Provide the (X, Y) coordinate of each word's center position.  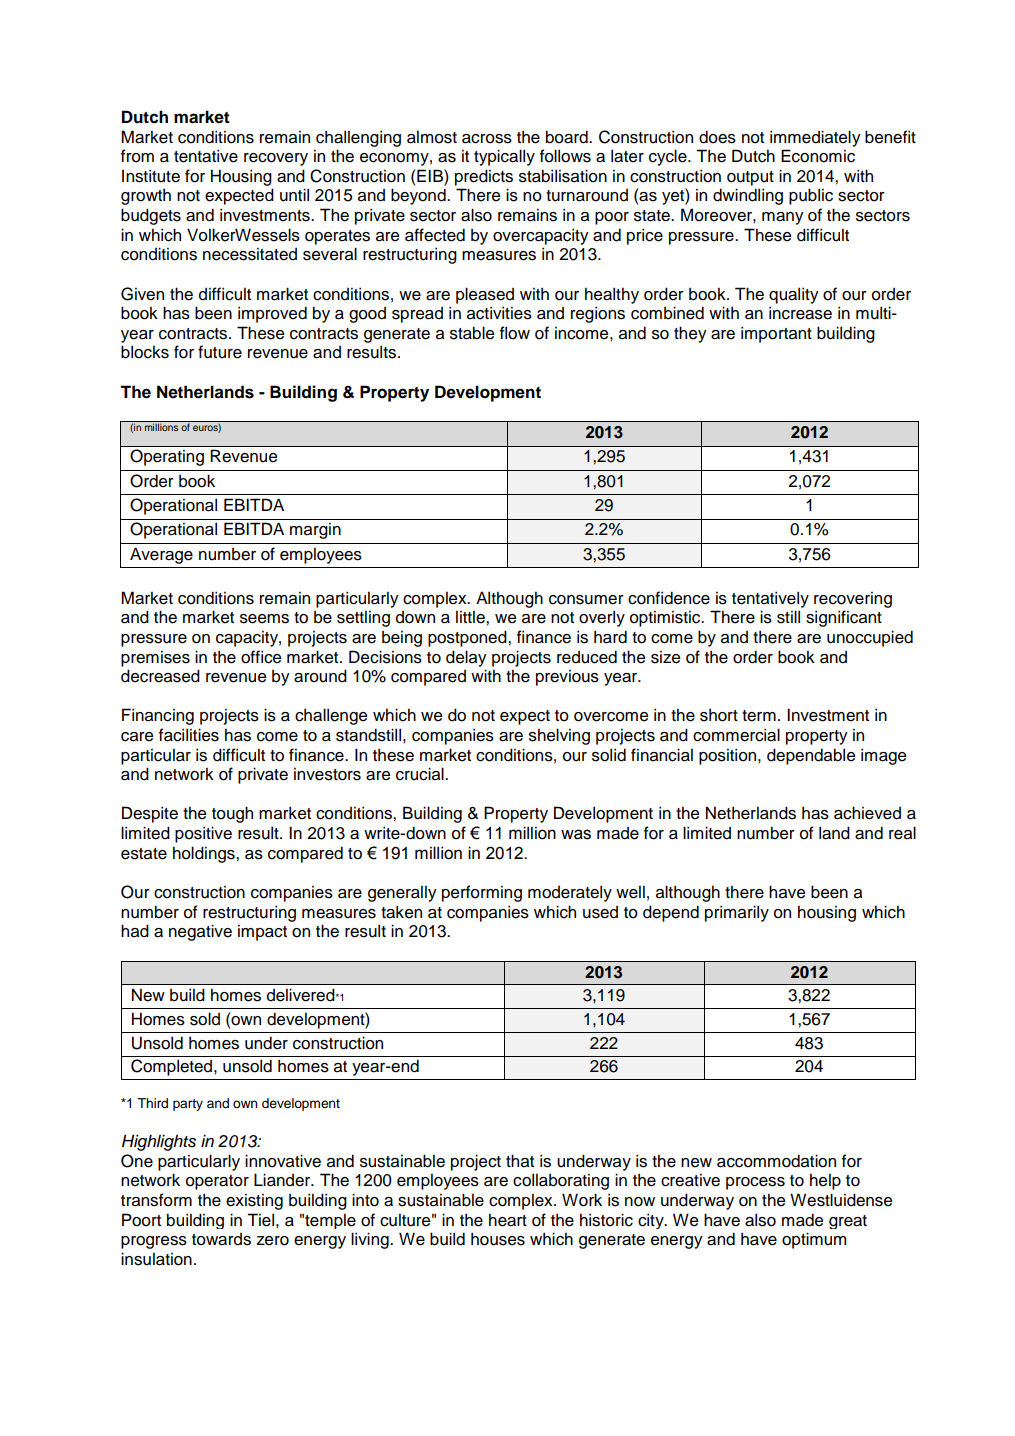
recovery (276, 159)
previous (567, 678)
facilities (189, 735)
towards (221, 1239)
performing (482, 893)
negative (200, 932)
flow (515, 333)
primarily (737, 913)
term (759, 716)
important (776, 334)
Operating (167, 457)
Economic (818, 156)
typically (504, 157)
